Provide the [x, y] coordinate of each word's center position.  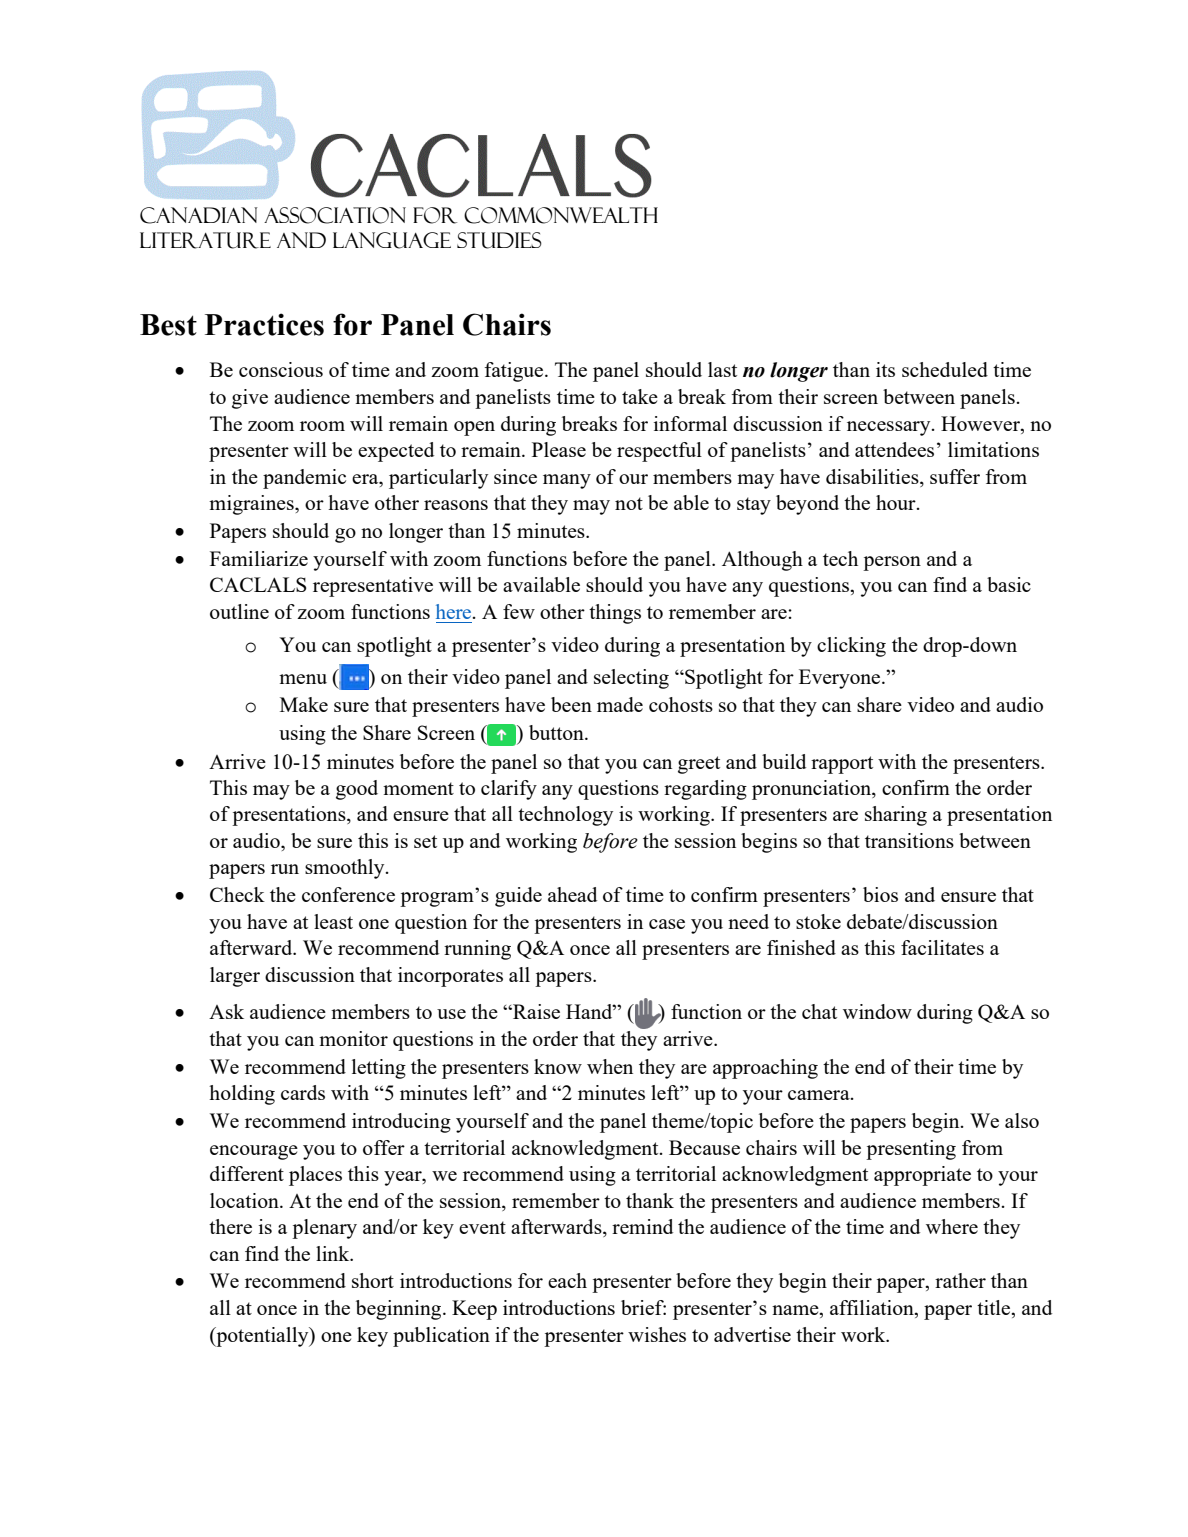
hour [897, 502]
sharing [896, 816]
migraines [252, 505]
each [567, 1280]
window [877, 1011]
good [357, 790]
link [334, 1253]
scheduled [945, 369]
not [629, 503]
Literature [205, 240]
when [610, 1066]
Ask [226, 1011]
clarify [509, 790]
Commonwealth [561, 215]
